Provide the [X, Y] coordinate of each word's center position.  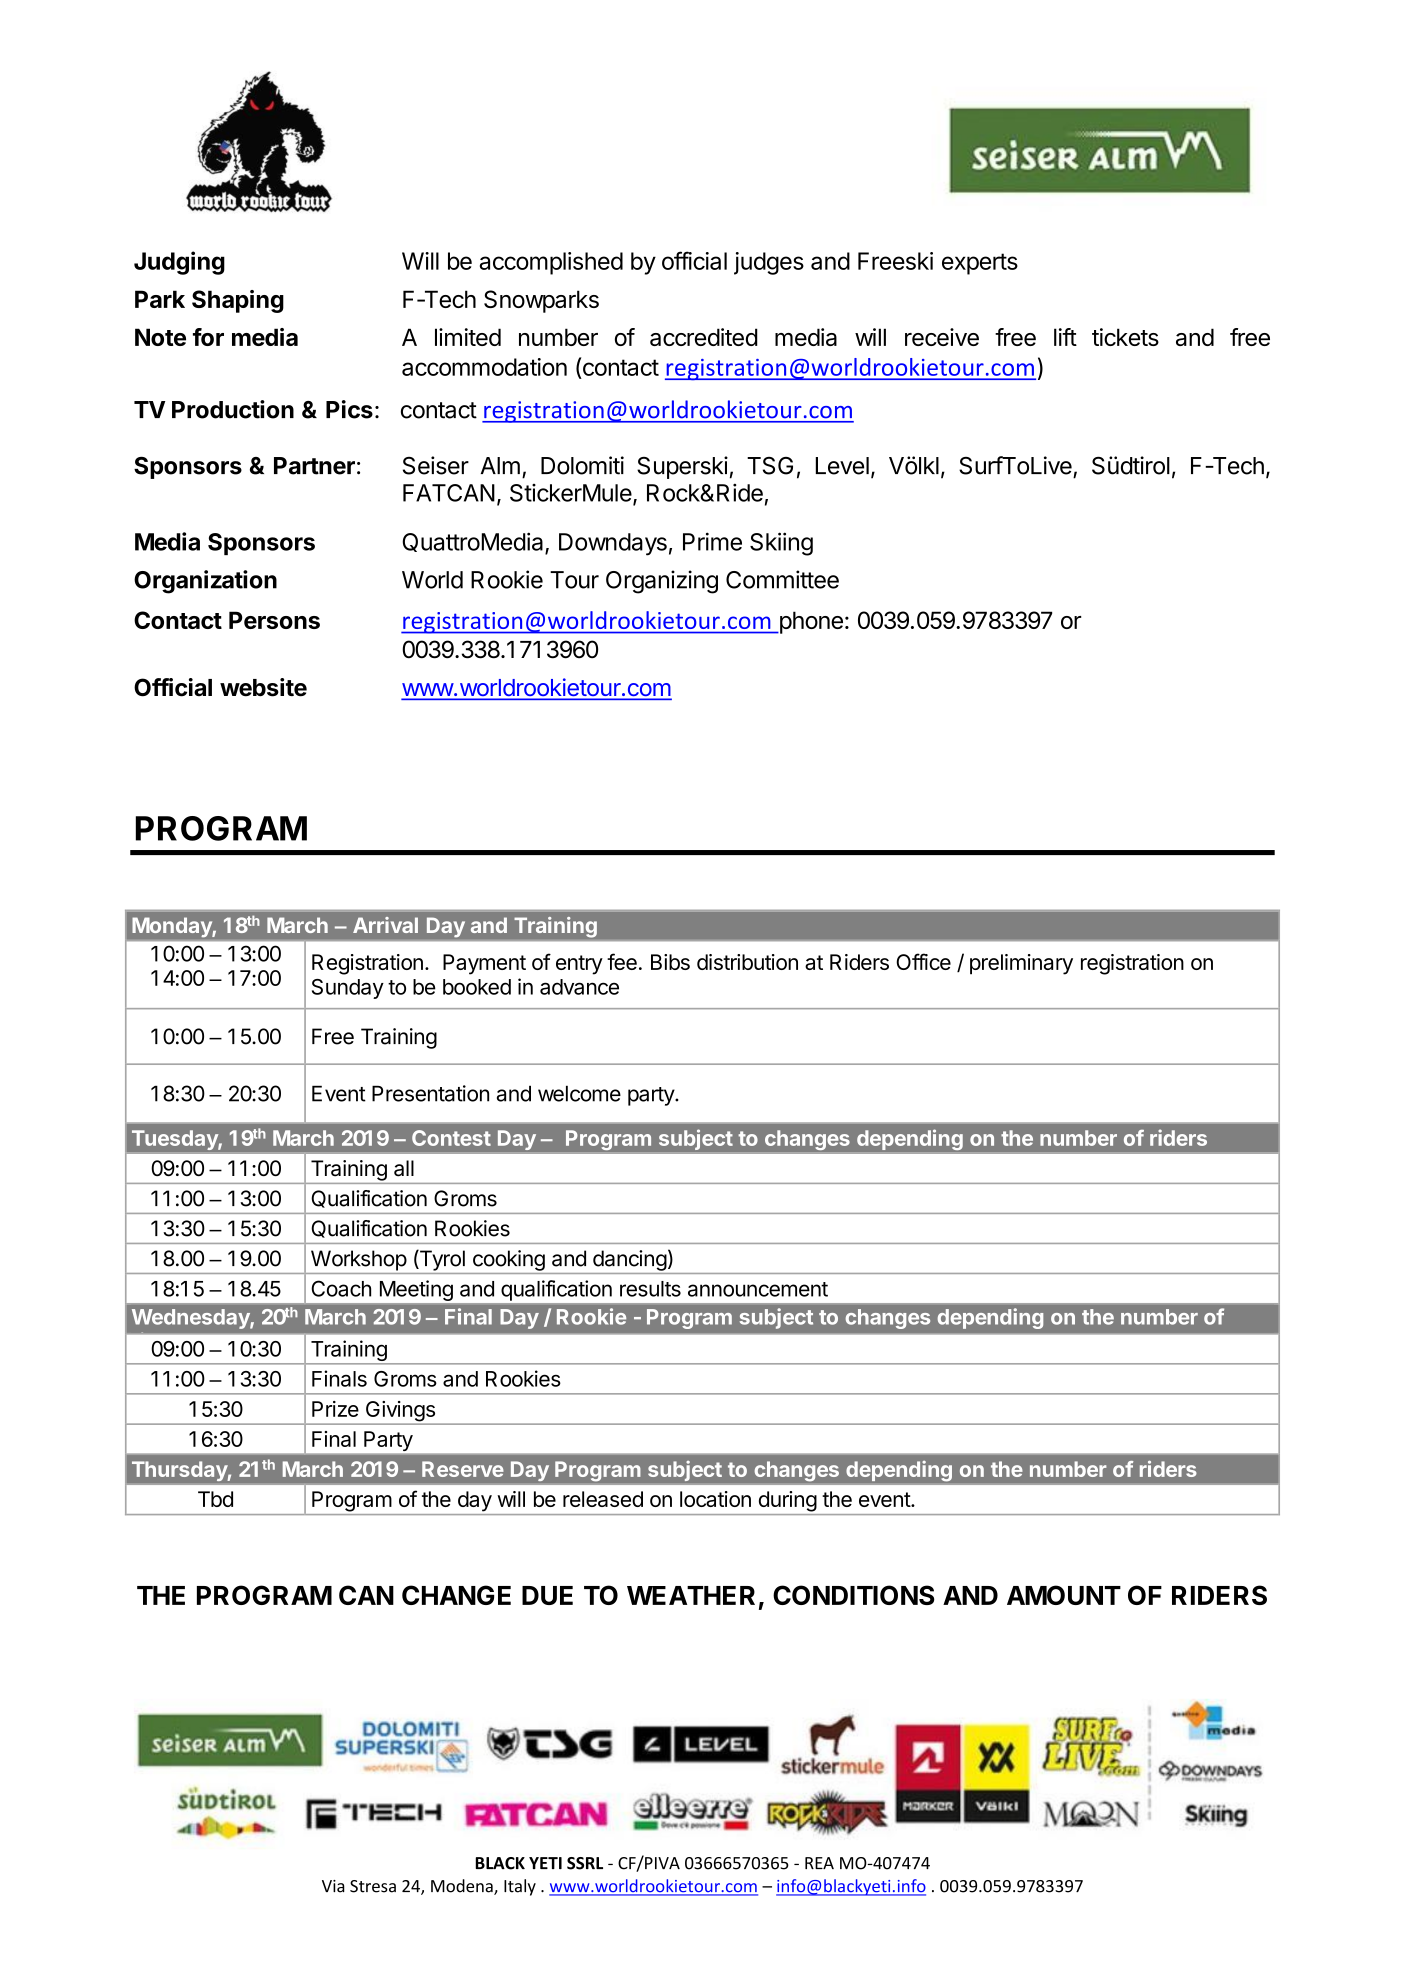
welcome [579, 1093]
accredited [704, 337]
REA [819, 1863]
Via [333, 1886]
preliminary [1021, 964]
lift [1065, 337]
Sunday [348, 989]
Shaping [238, 301]
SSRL [585, 1863]
